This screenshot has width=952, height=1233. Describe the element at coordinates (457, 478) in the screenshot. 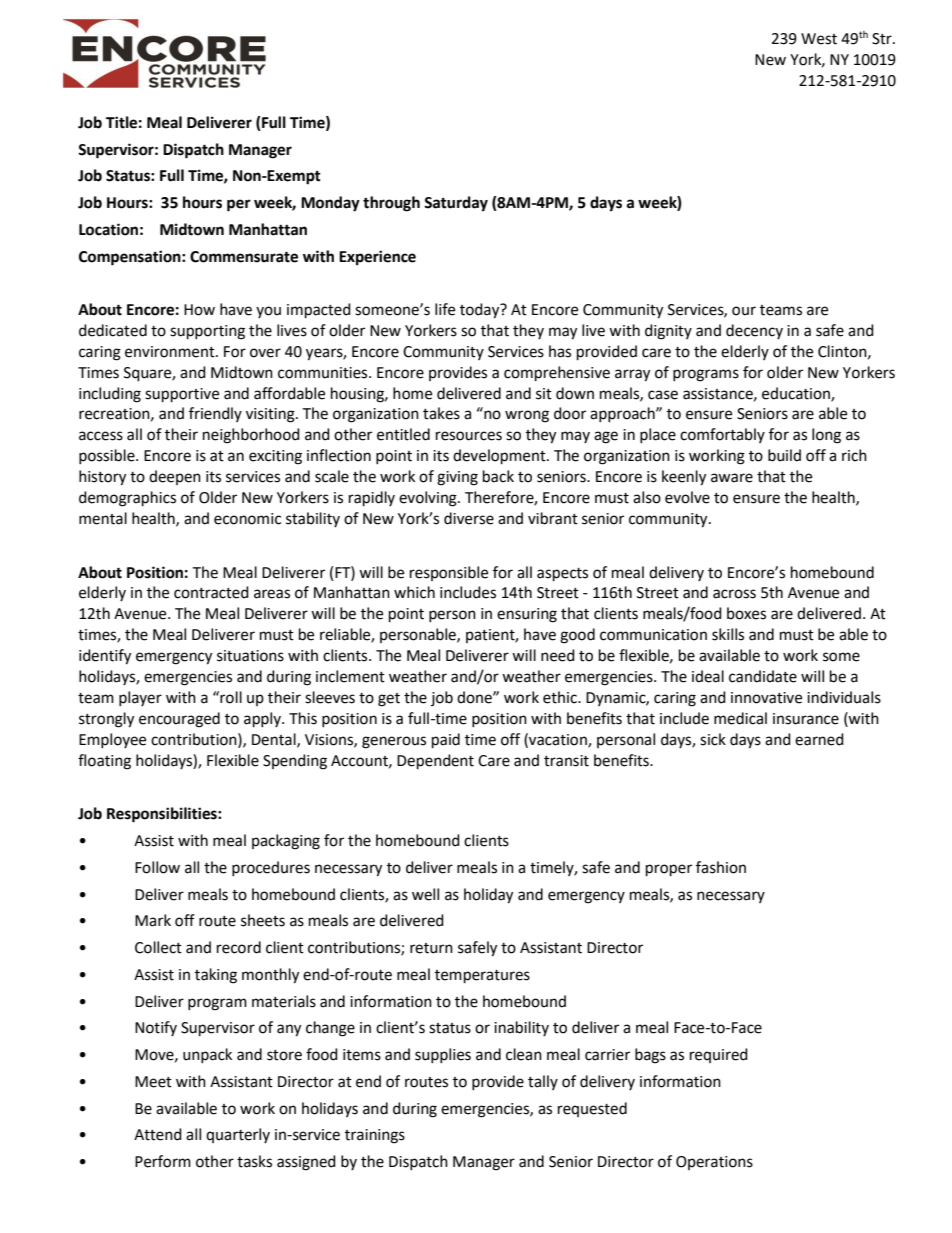

I see `giving` at that location.
